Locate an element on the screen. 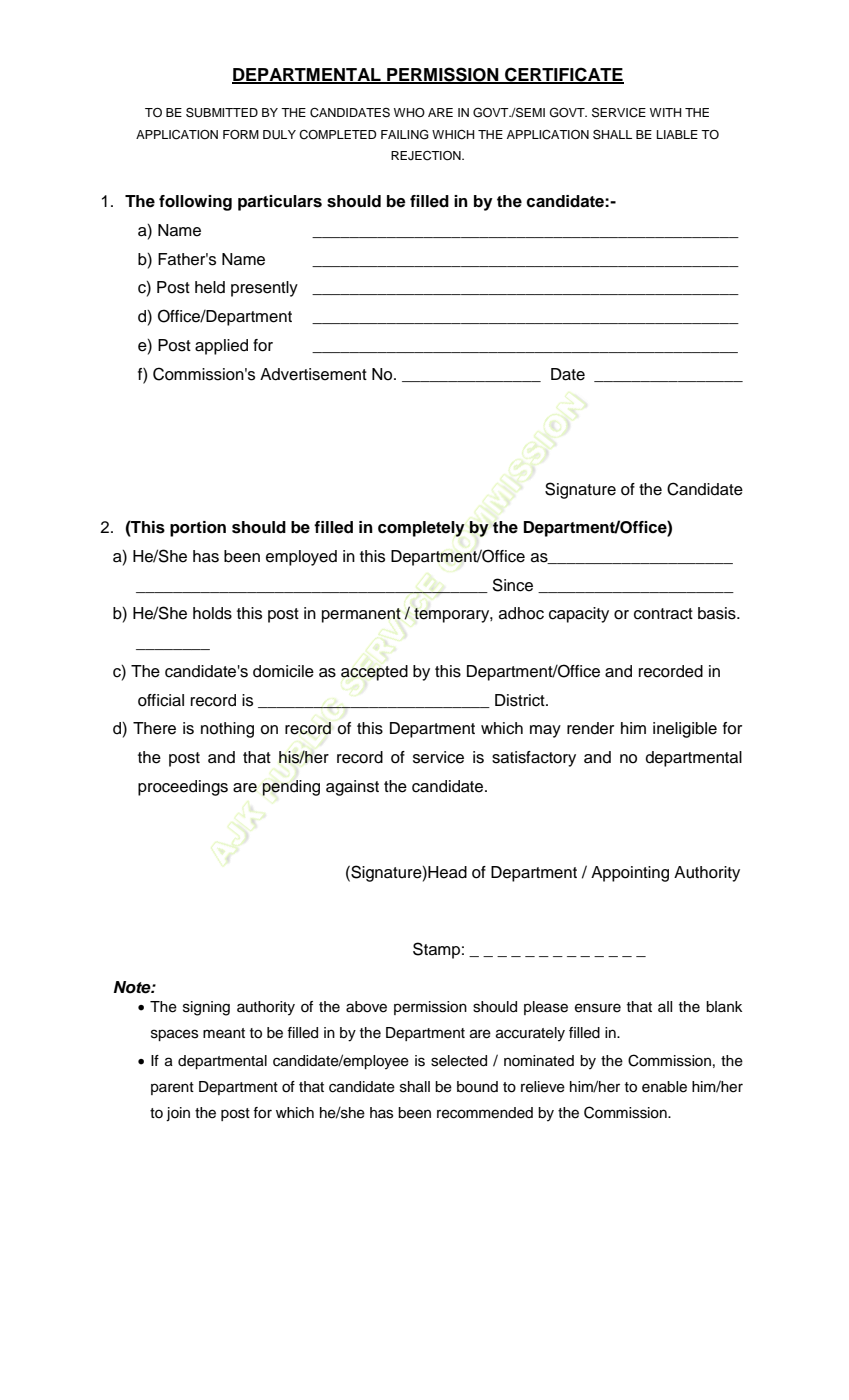  portion is located at coordinates (198, 529).
